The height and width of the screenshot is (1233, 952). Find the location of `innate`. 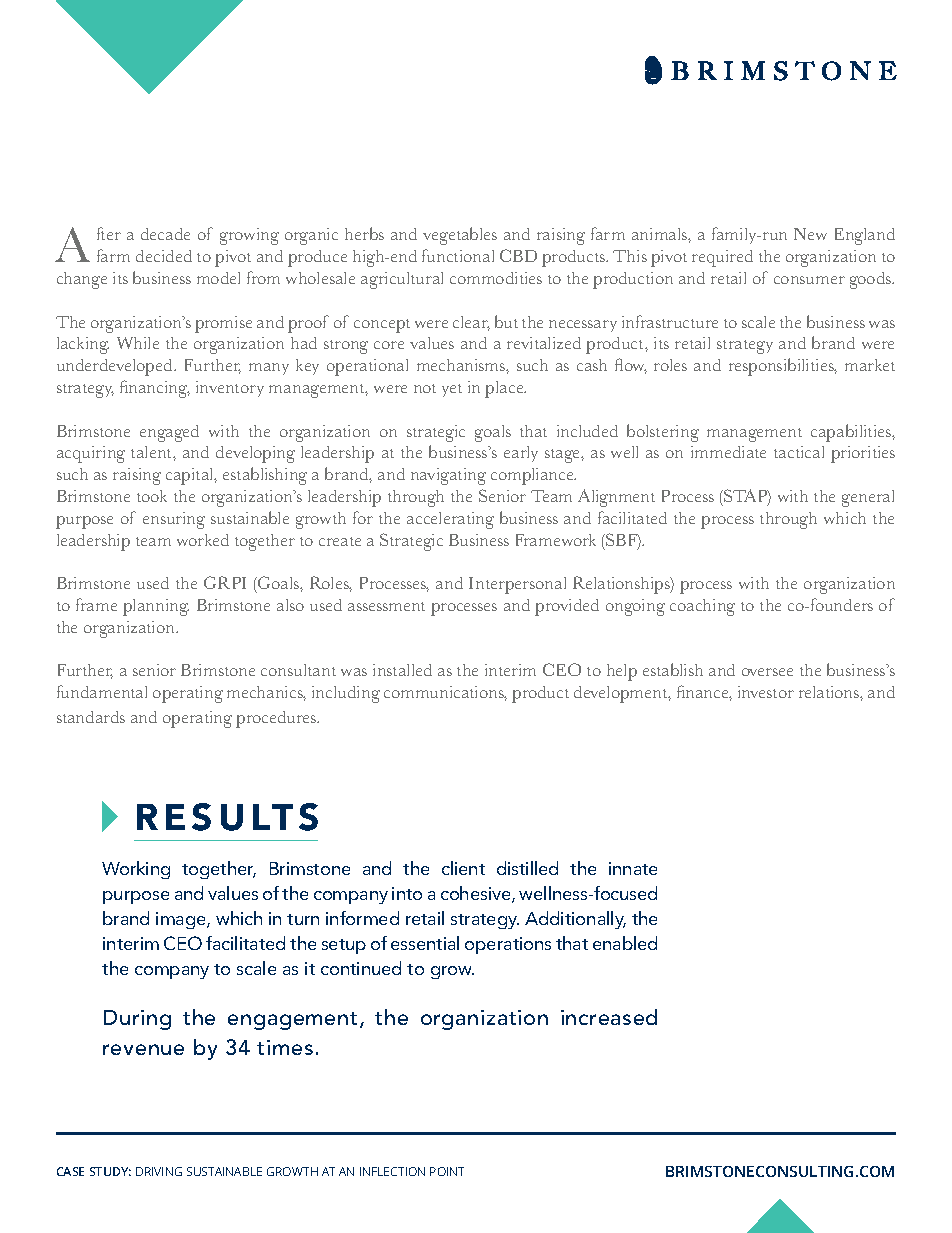

innate is located at coordinates (633, 868).
